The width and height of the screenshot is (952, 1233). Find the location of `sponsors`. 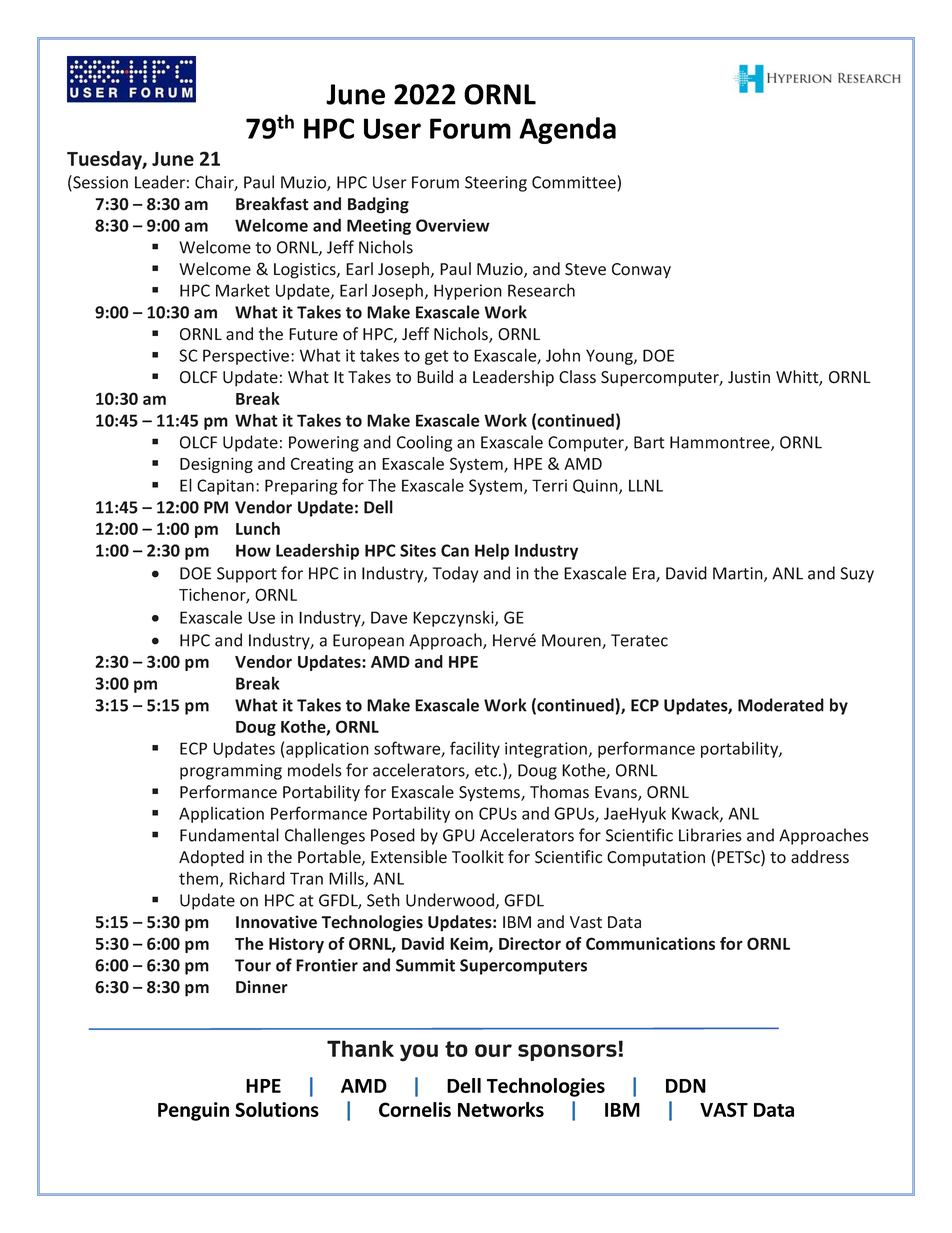

sponsors is located at coordinates (567, 1052).
